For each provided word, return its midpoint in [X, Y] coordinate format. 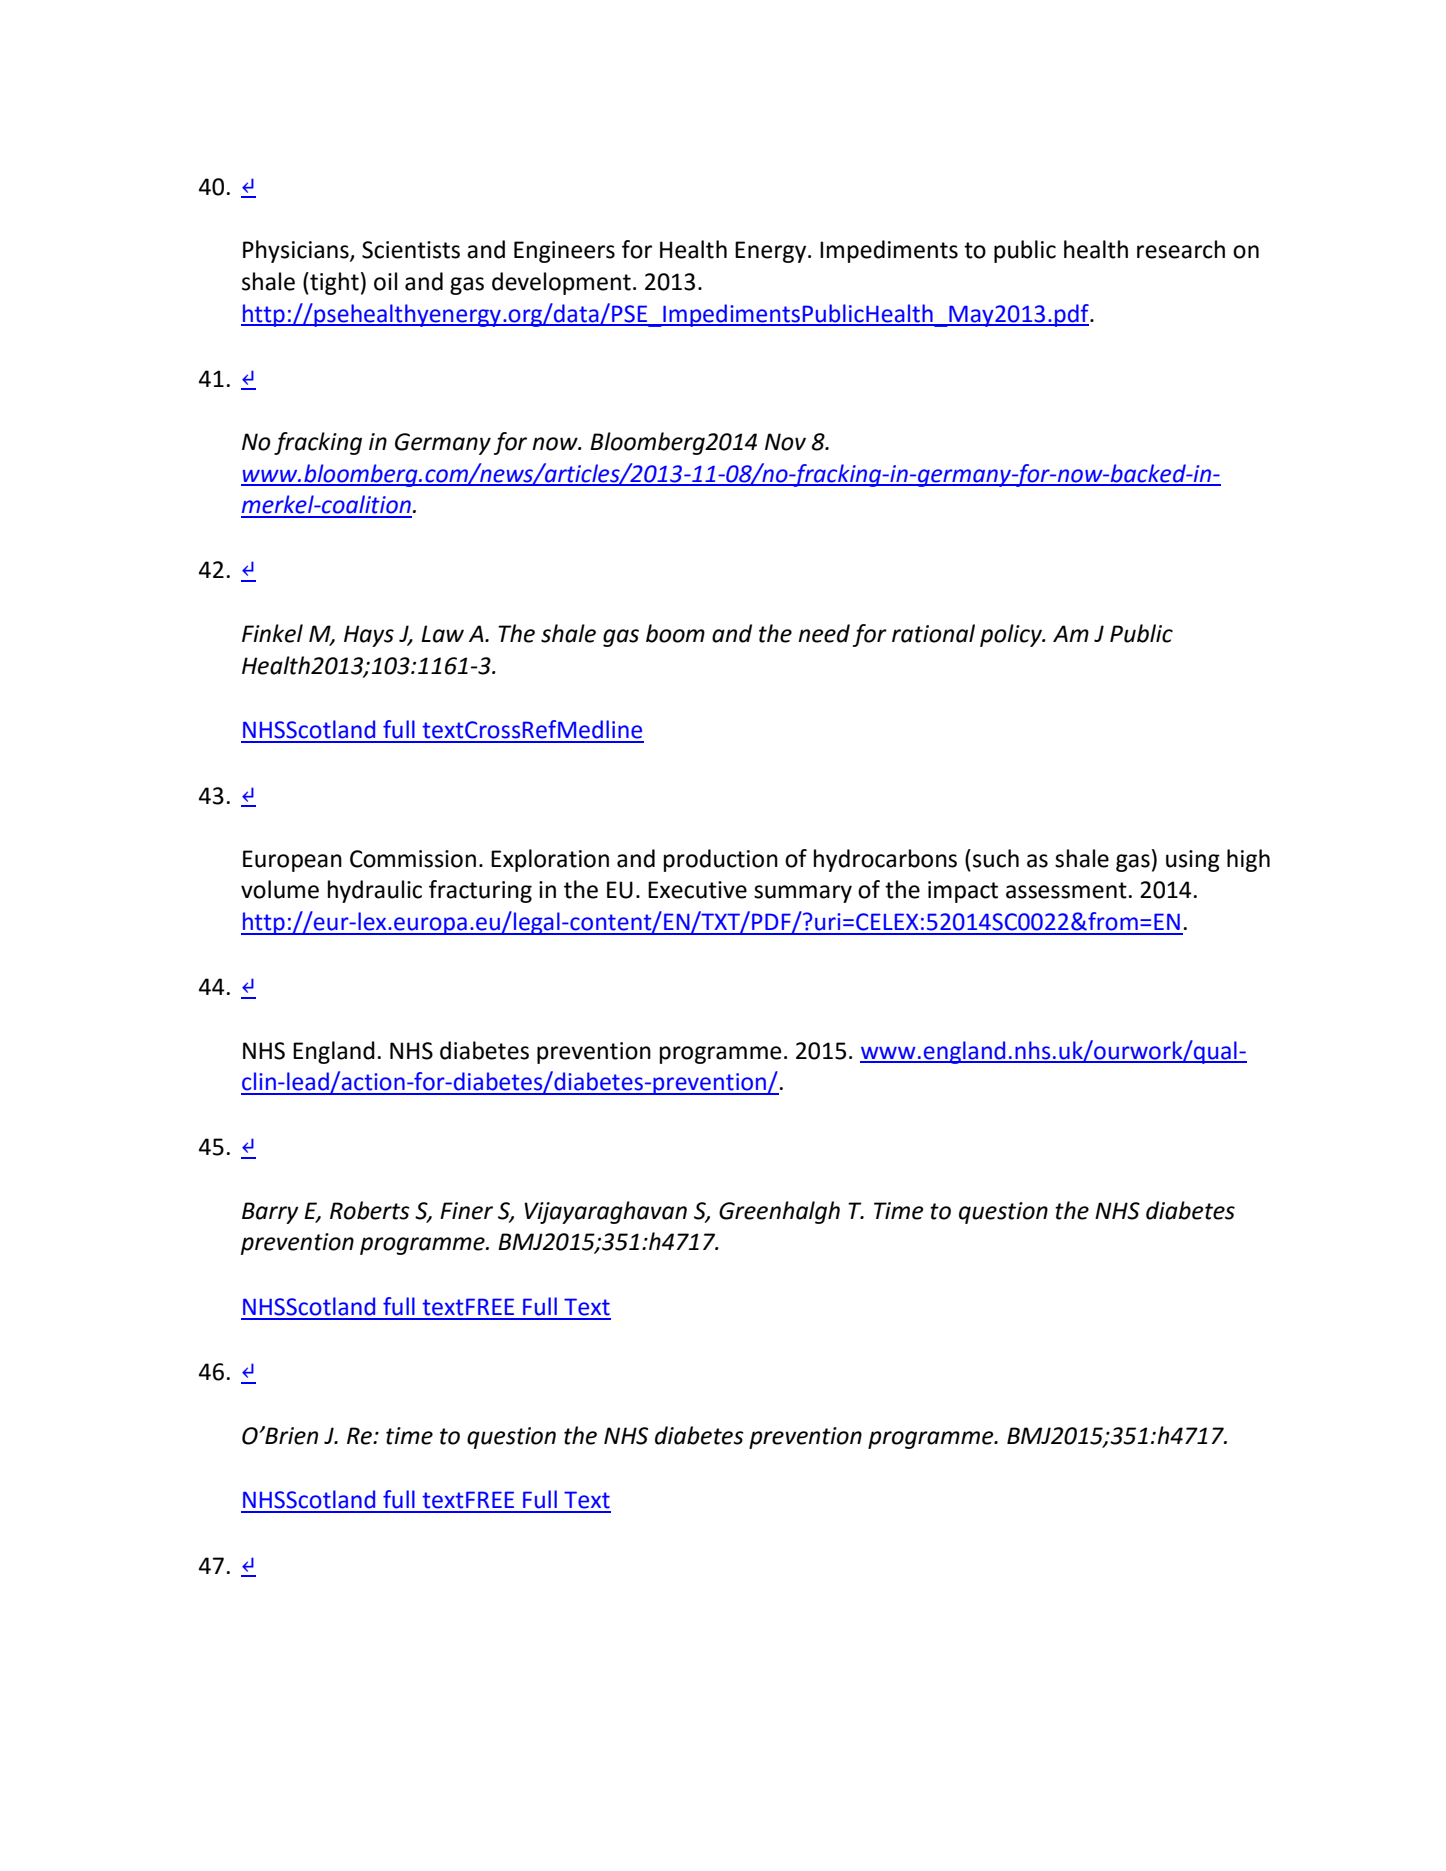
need [824, 633]
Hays [369, 636]
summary [803, 894]
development [561, 283]
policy [1012, 635]
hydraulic [375, 891]
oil [385, 281]
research [1181, 249]
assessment [1066, 890]
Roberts [370, 1210]
